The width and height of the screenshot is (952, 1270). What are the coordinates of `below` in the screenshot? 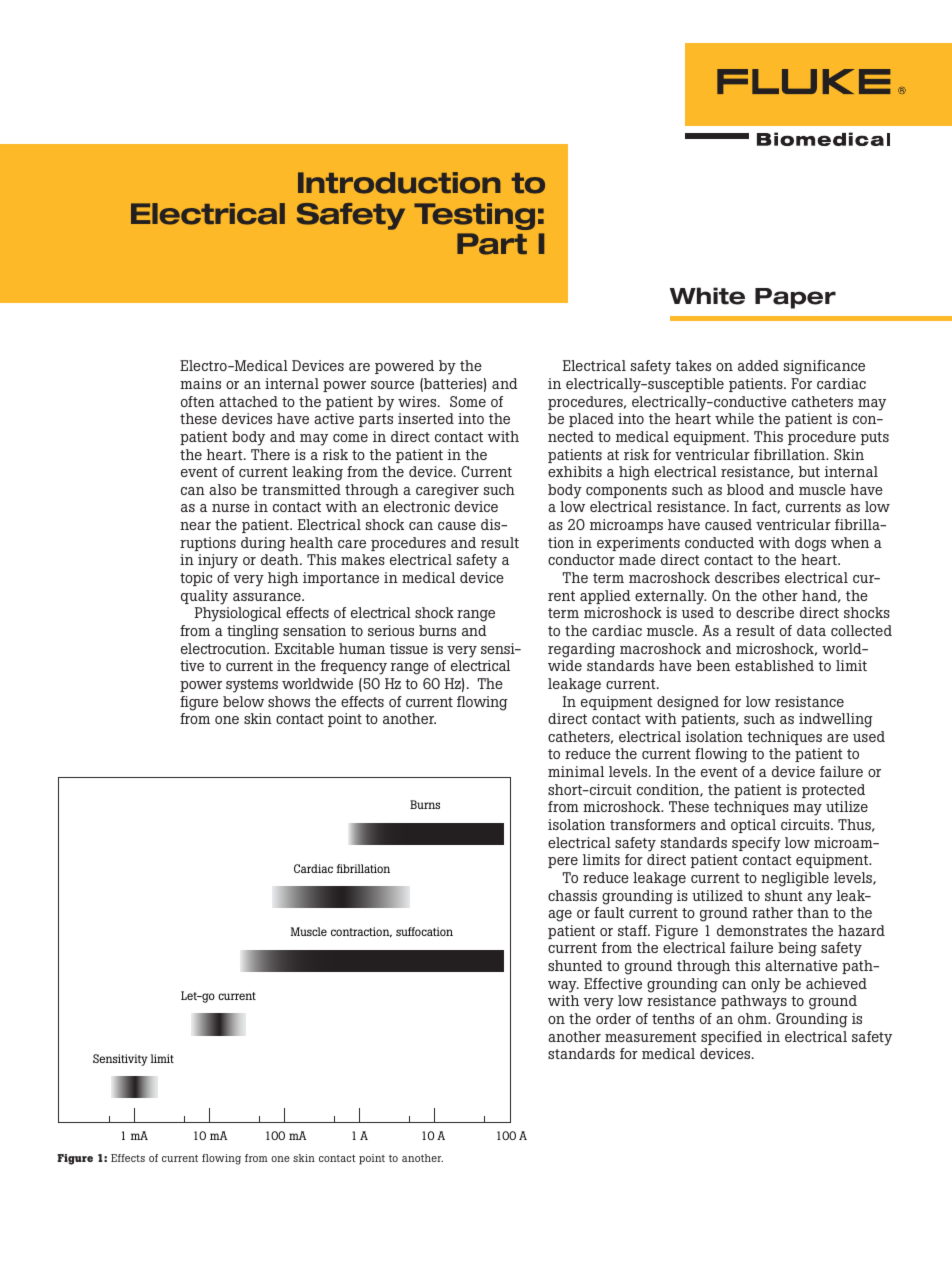 It's located at (243, 701).
